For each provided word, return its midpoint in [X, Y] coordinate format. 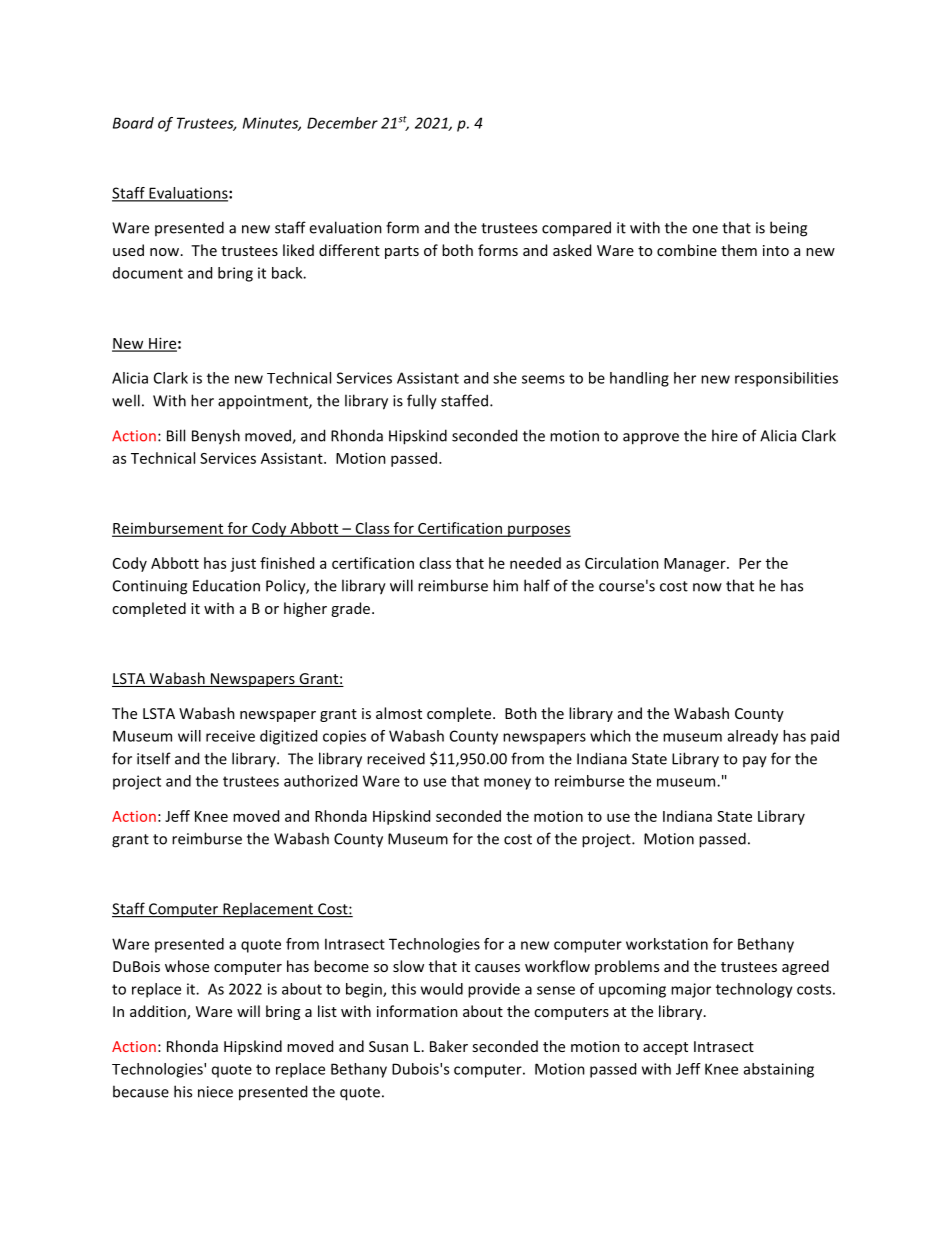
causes [497, 968]
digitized [288, 737]
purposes [538, 531]
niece [215, 1092]
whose [187, 966]
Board [133, 123]
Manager [696, 565]
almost [399, 713]
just [243, 565]
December [342, 123]
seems [543, 379]
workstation [667, 944]
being [788, 229]
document [148, 273]
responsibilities [786, 379]
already [753, 737]
